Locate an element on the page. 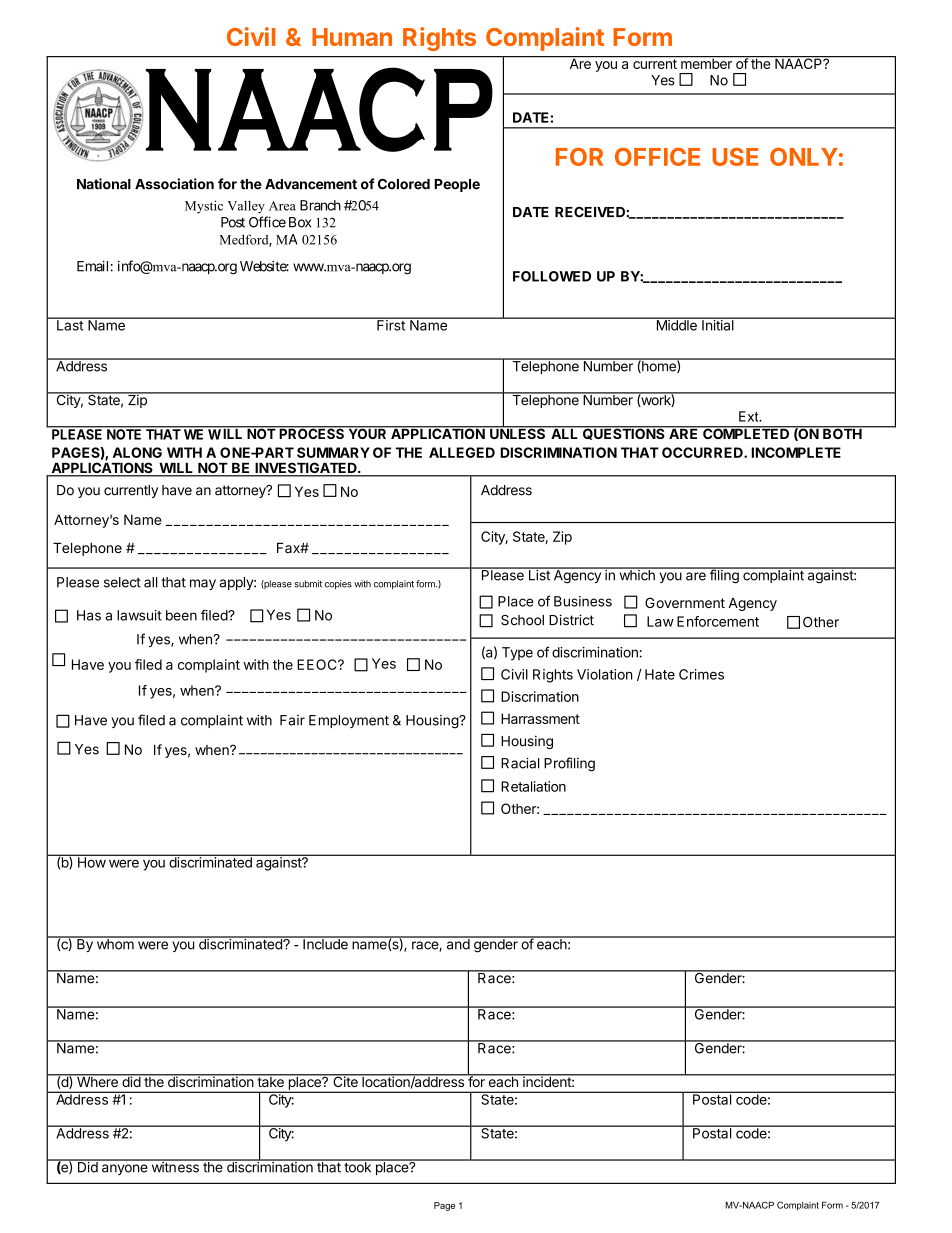  NOTE is located at coordinates (124, 433).
